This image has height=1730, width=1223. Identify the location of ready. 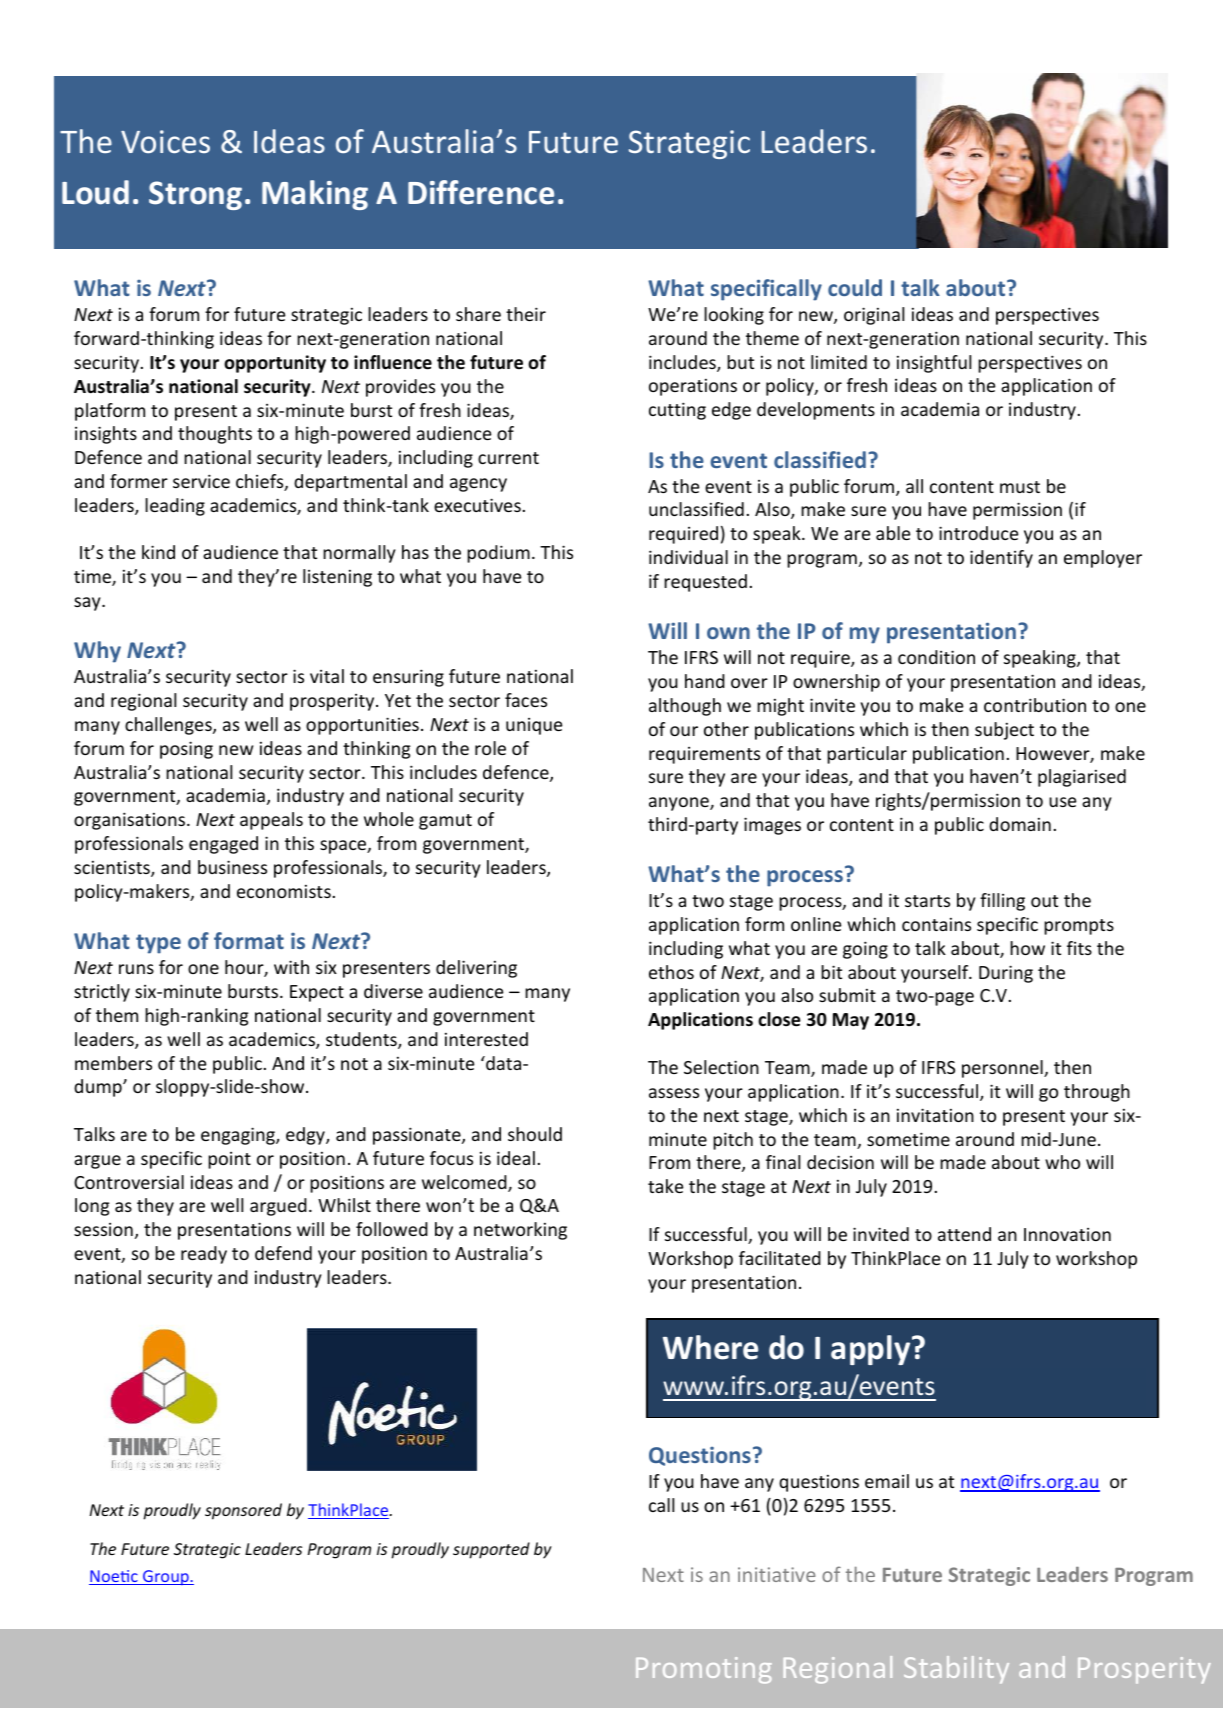
(204, 1255).
